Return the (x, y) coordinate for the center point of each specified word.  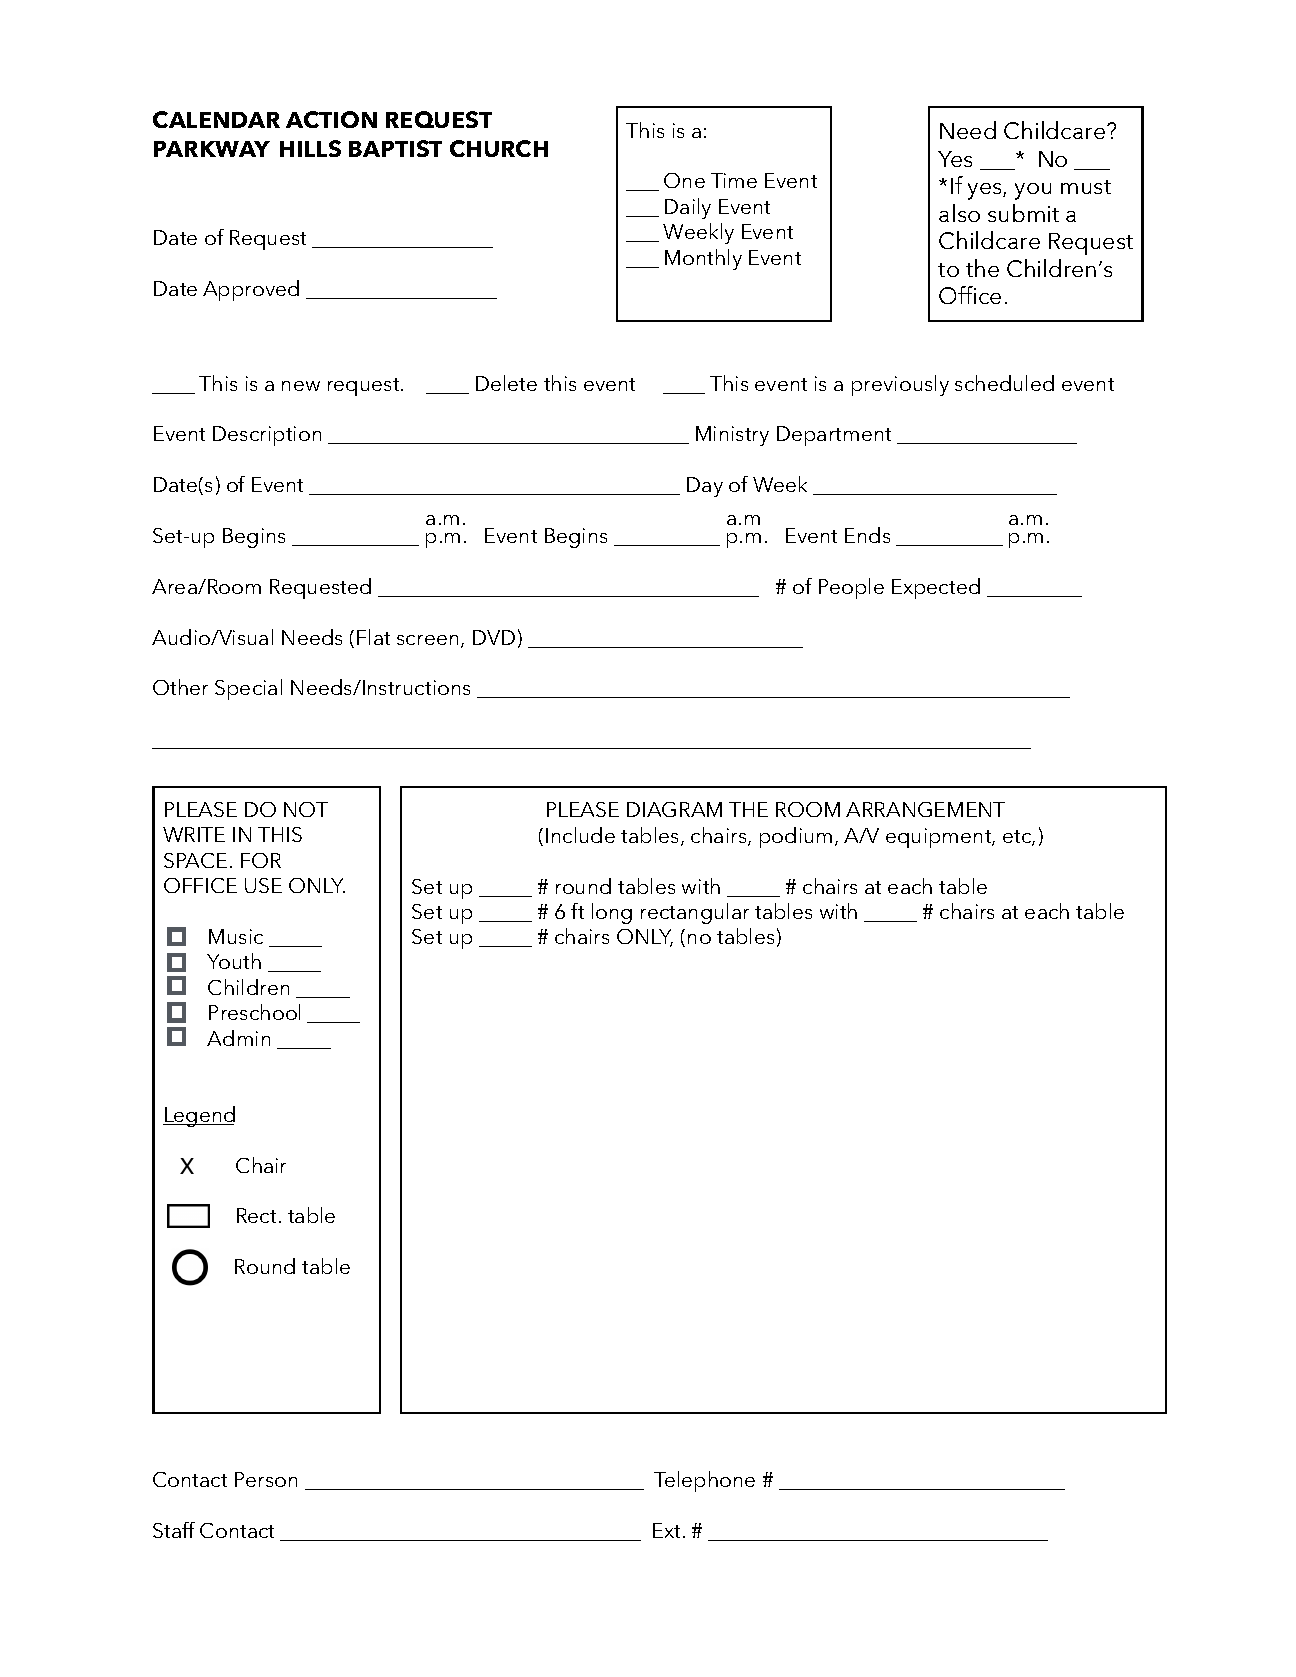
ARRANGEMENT (925, 809)
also (959, 213)
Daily (688, 208)
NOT (306, 809)
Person (266, 1479)
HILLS (310, 148)
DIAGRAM (674, 809)
